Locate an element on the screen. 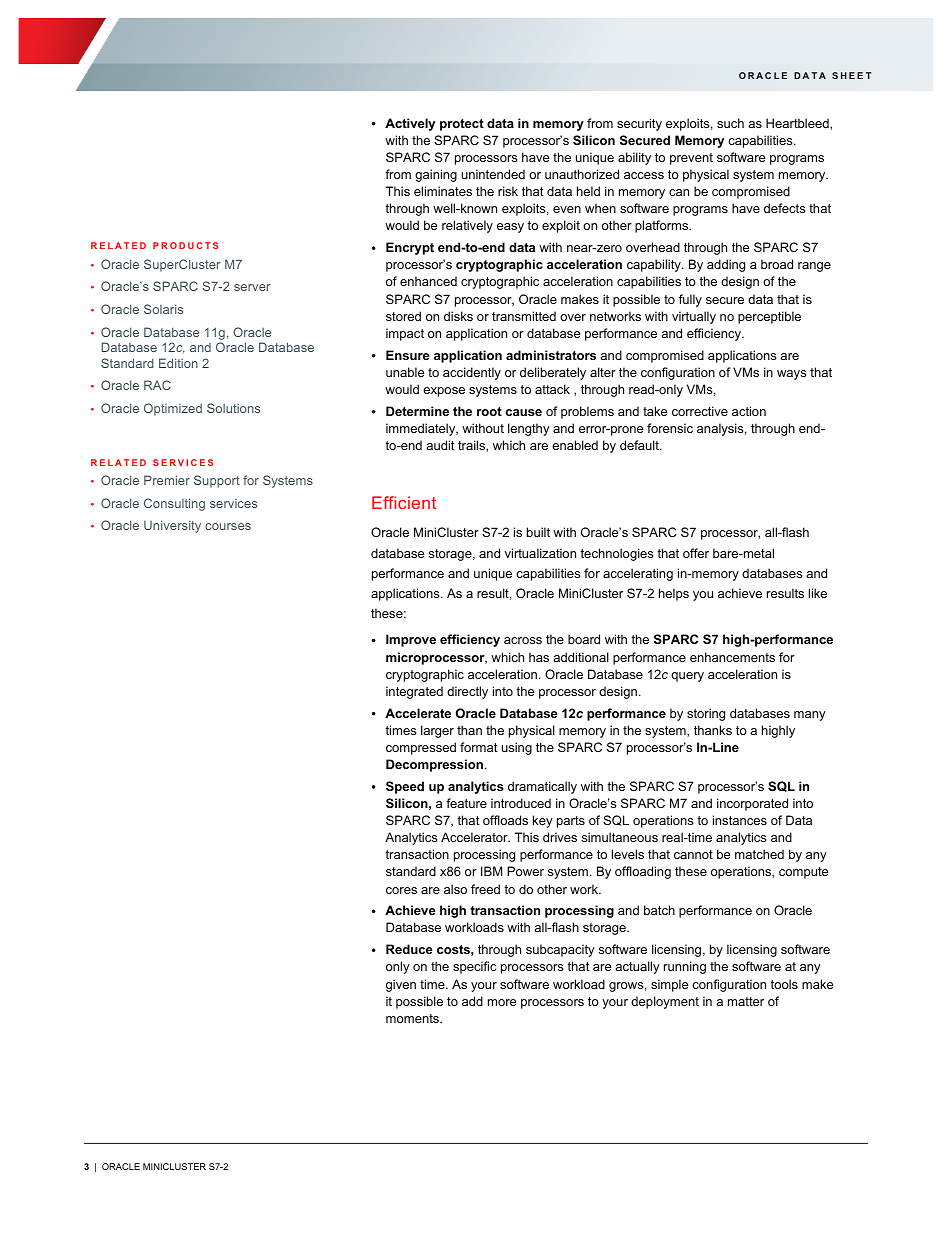  Edition is located at coordinates (178, 363).
